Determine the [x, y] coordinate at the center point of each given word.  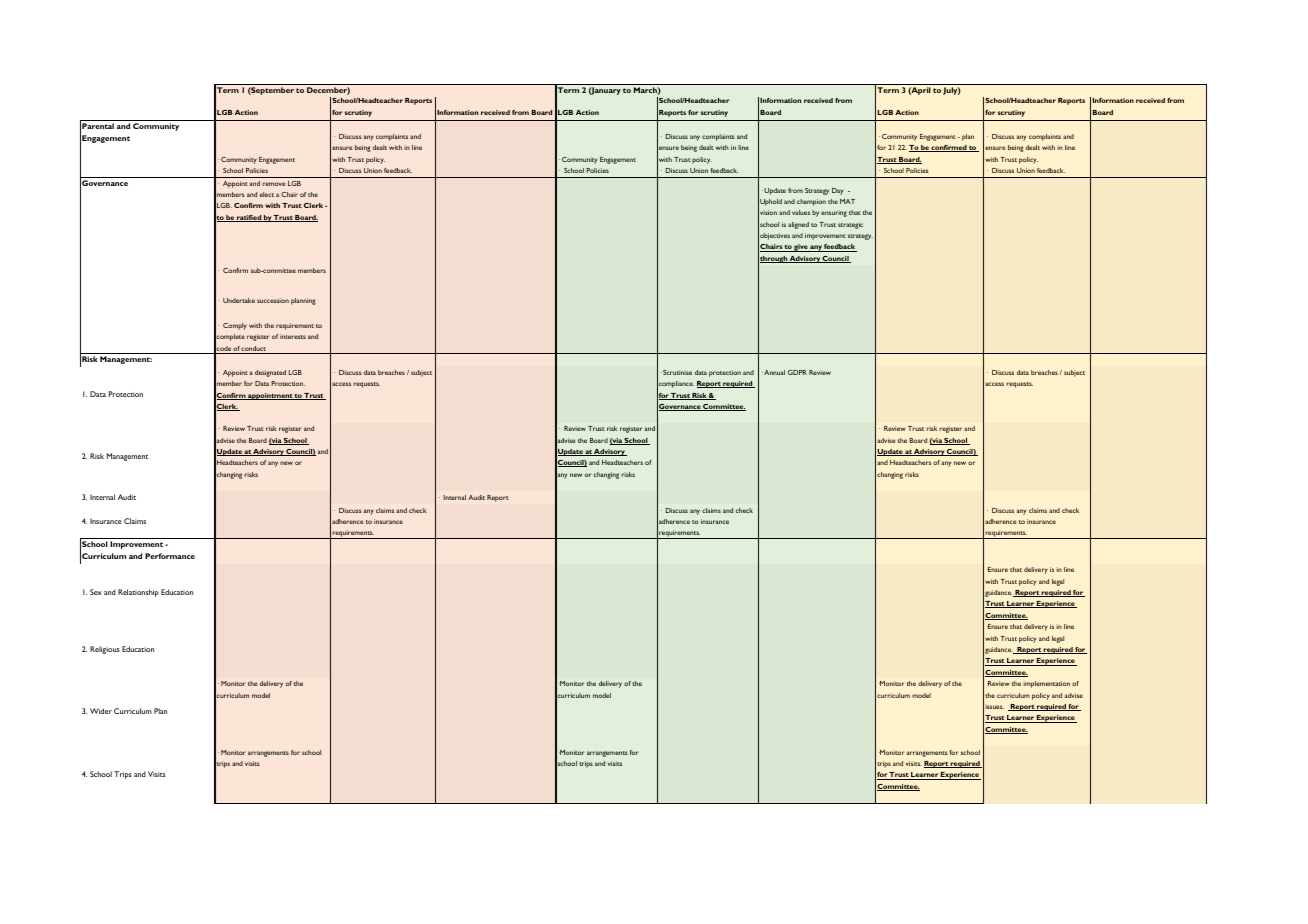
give [801, 248]
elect [267, 194]
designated [270, 373]
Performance [170, 556]
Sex [96, 592]
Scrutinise [676, 372]
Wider [101, 711]
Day [837, 191]
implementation [1046, 684]
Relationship [138, 593]
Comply [235, 326]
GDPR [797, 372]
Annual [773, 372]
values [801, 212]
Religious [104, 650]
